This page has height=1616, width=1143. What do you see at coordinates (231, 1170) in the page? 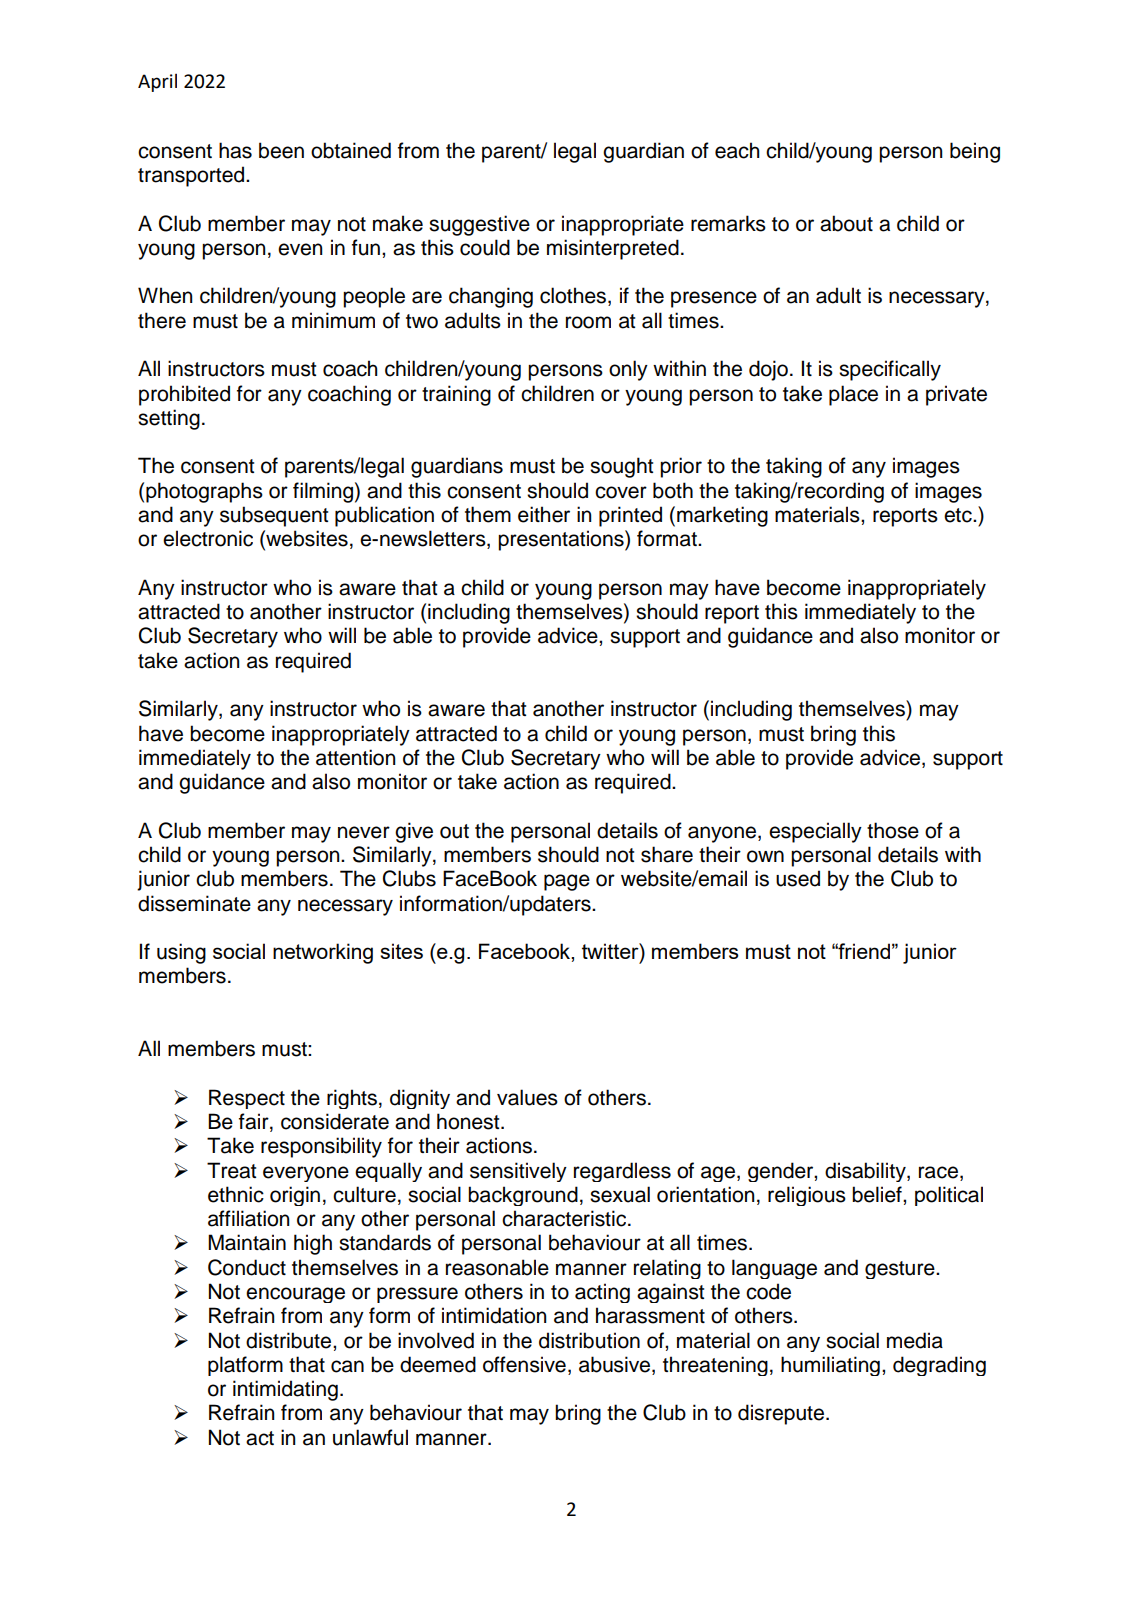
I see `Treat` at bounding box center [231, 1170].
